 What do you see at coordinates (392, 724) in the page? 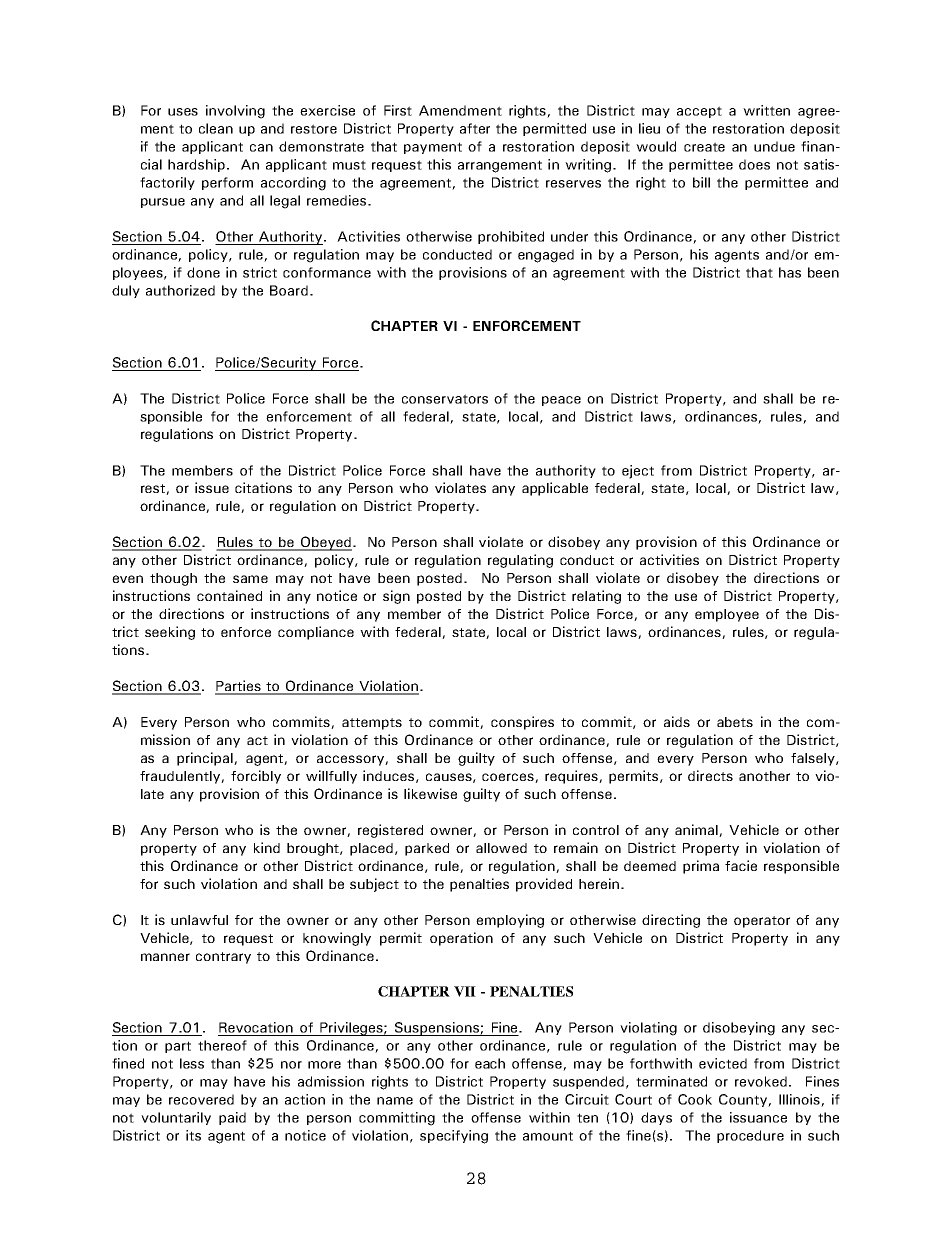
I see `pts` at bounding box center [392, 724].
